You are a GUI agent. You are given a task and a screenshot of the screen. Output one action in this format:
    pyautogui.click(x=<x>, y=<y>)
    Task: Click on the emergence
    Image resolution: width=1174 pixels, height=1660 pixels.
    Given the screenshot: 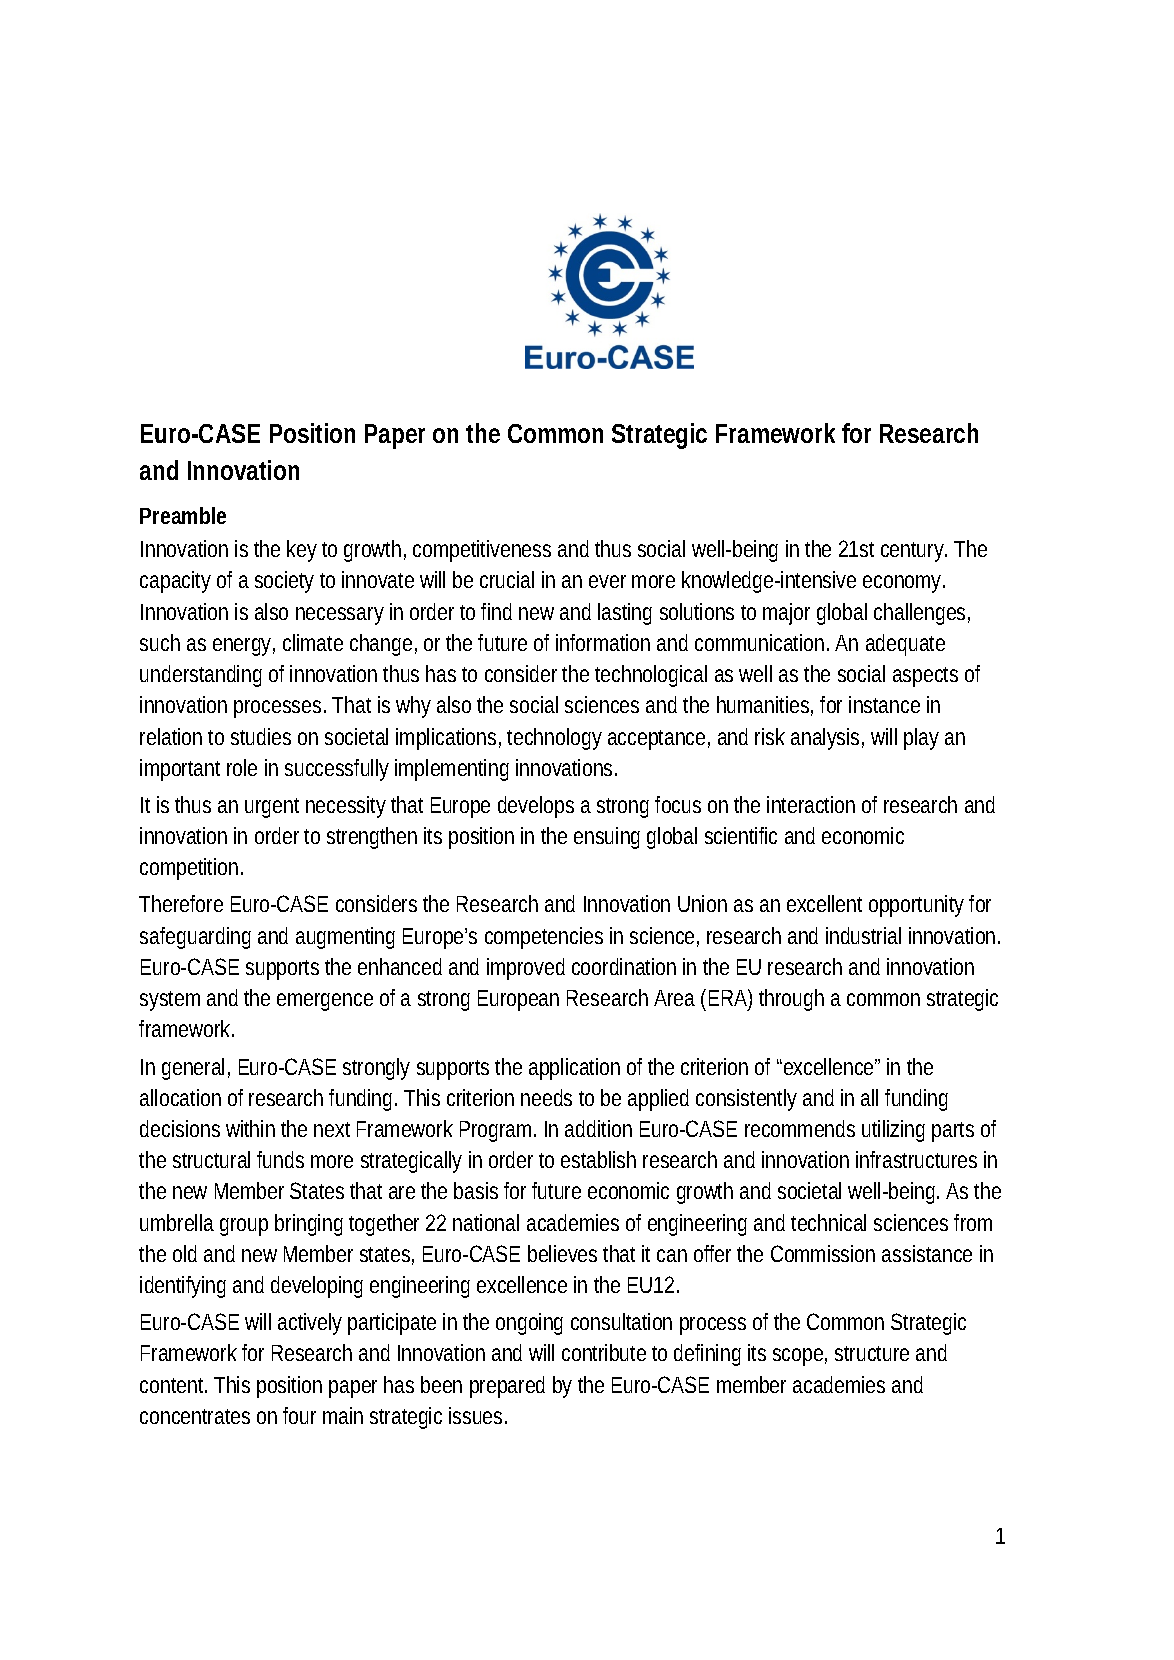 What is the action you would take?
    pyautogui.click(x=325, y=1002)
